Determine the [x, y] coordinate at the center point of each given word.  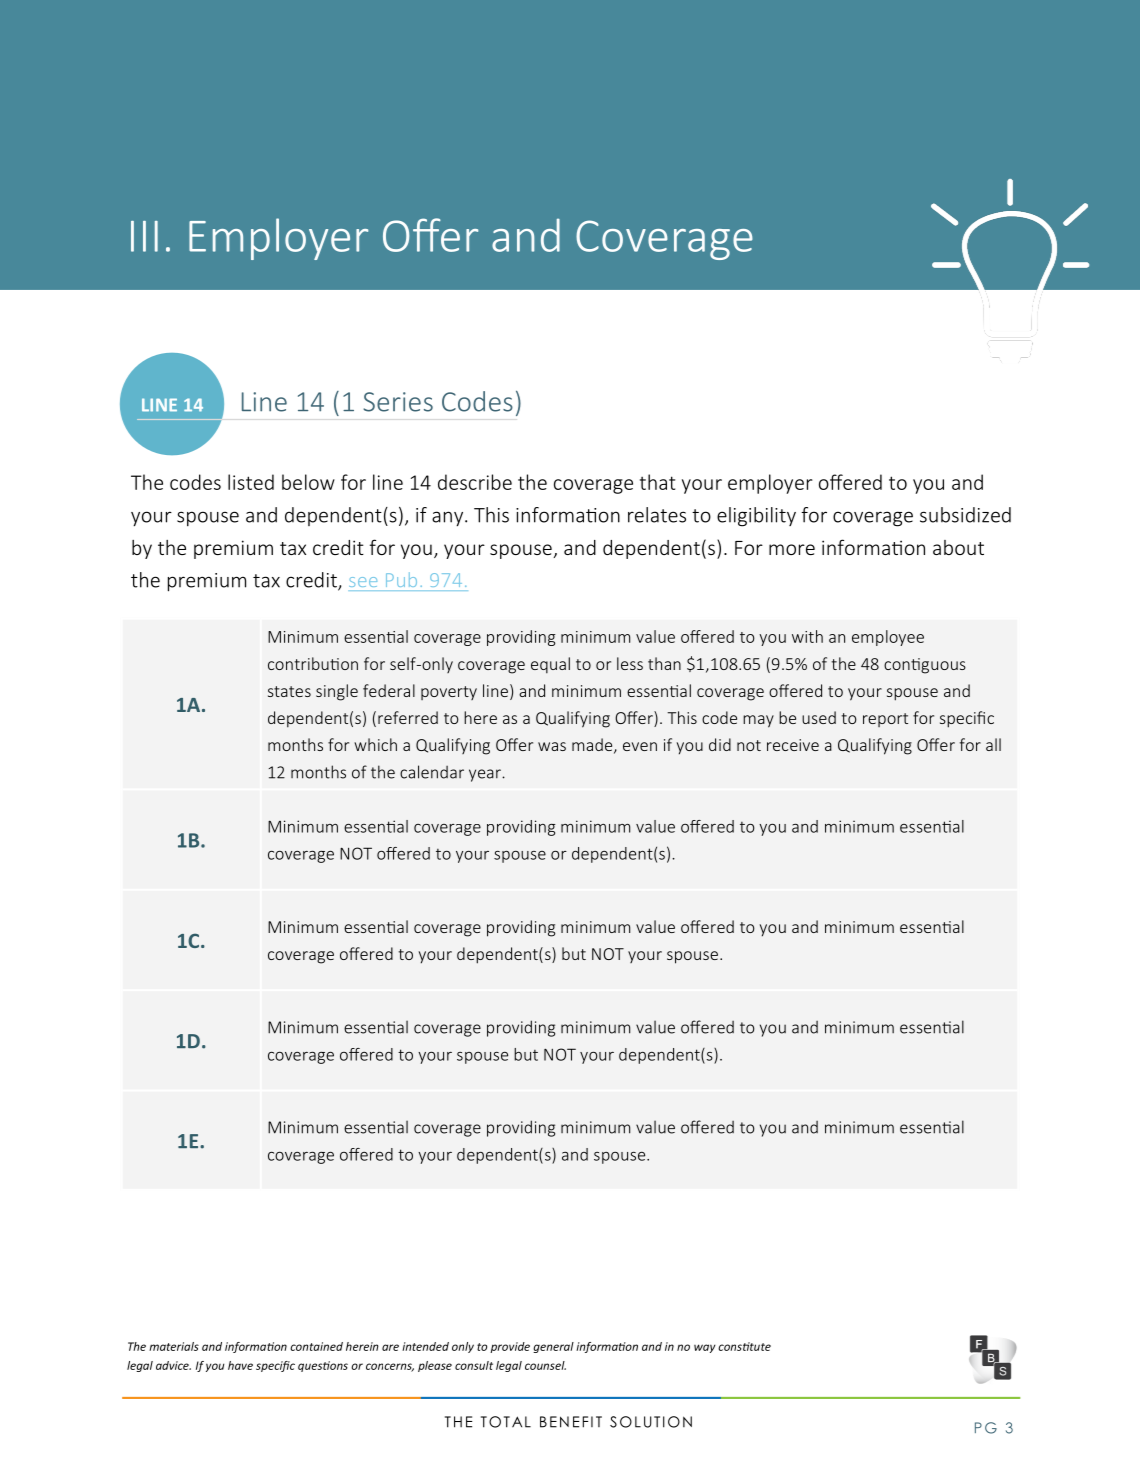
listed [251, 482]
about [958, 547]
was [552, 746]
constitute [744, 1346]
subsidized [965, 515]
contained [316, 1346]
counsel [545, 1365]
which [375, 744]
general [553, 1347]
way [705, 1348]
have [240, 1365]
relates [657, 515]
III [144, 236]
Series [398, 402]
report [885, 720]
